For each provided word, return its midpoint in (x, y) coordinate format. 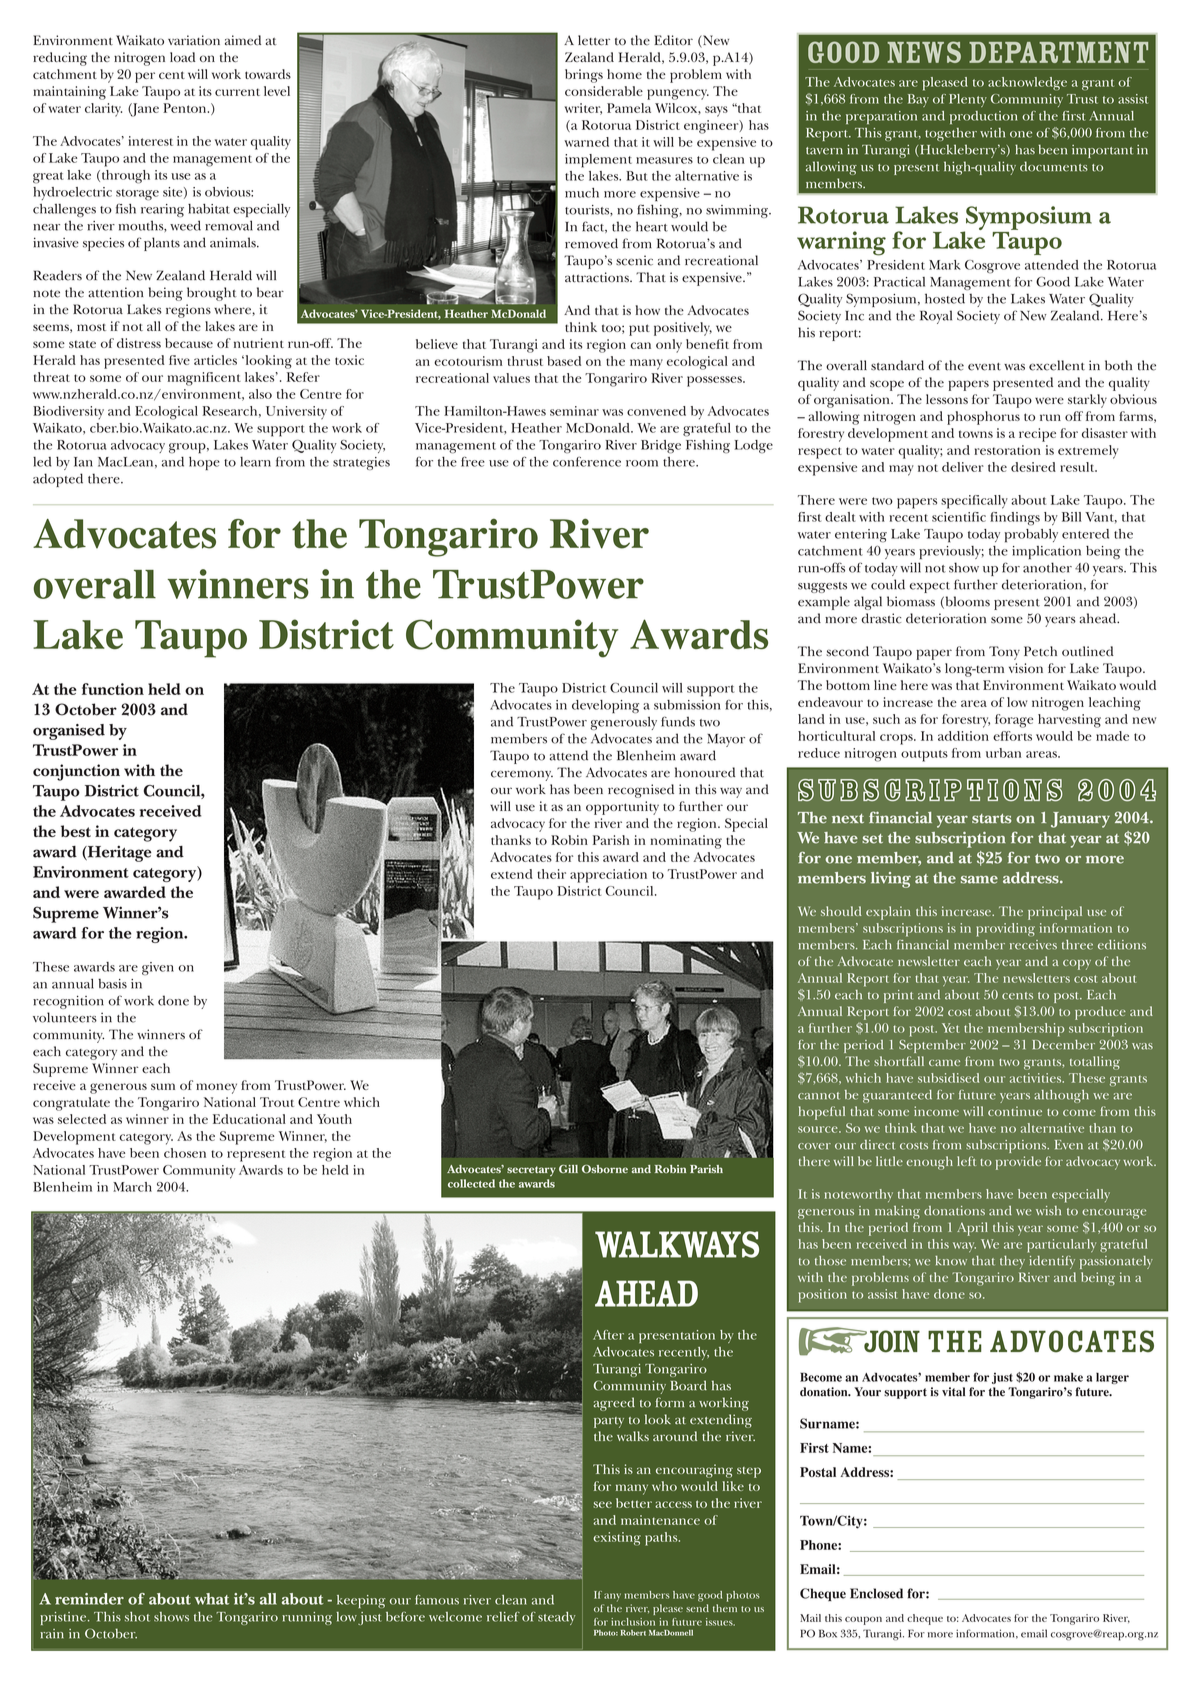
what (212, 1599)
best (76, 831)
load (183, 57)
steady (556, 1618)
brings (584, 76)
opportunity (622, 808)
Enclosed (876, 1593)
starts (991, 819)
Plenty (968, 100)
